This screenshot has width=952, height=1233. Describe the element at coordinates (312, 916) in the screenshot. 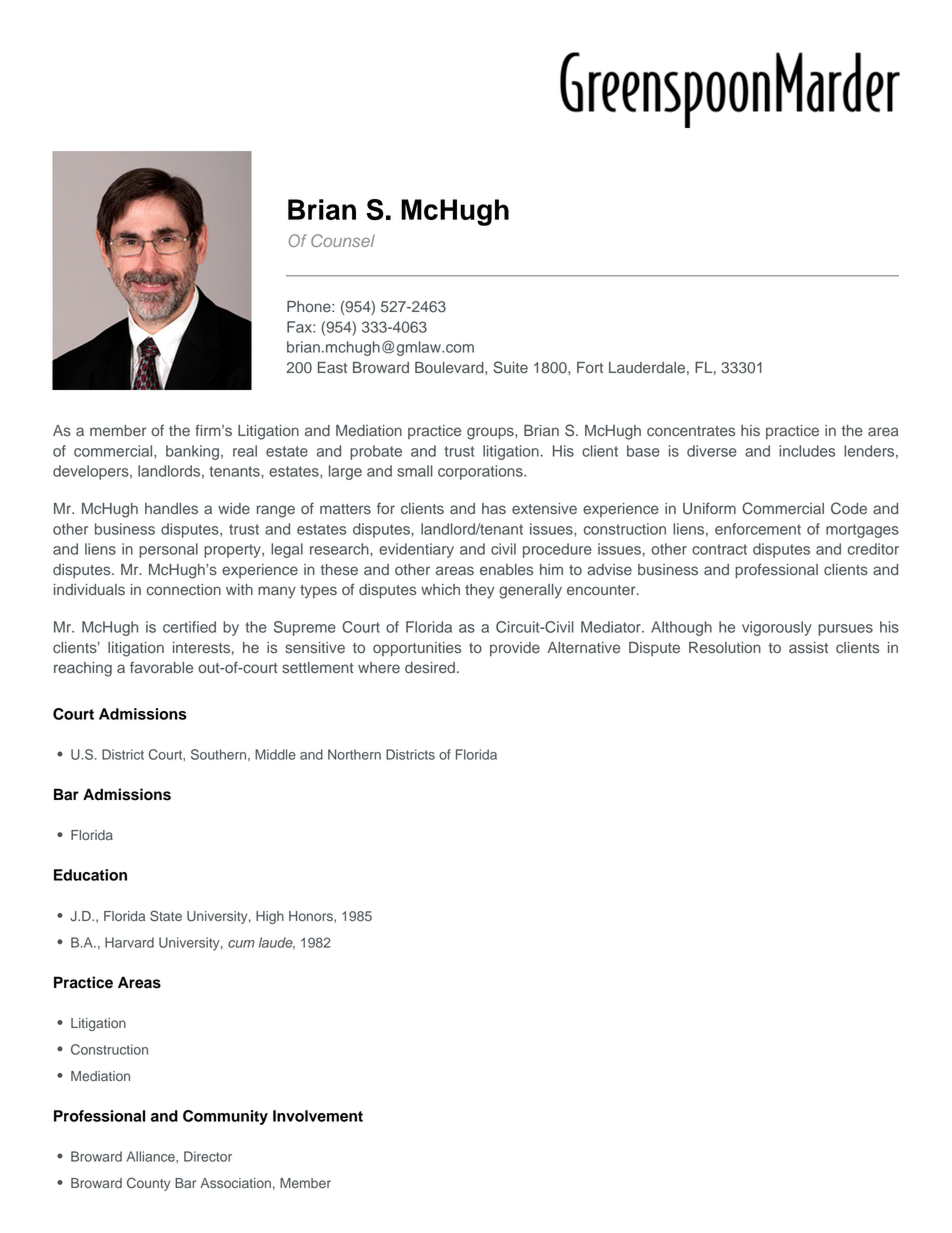

I see `Honors` at that location.
